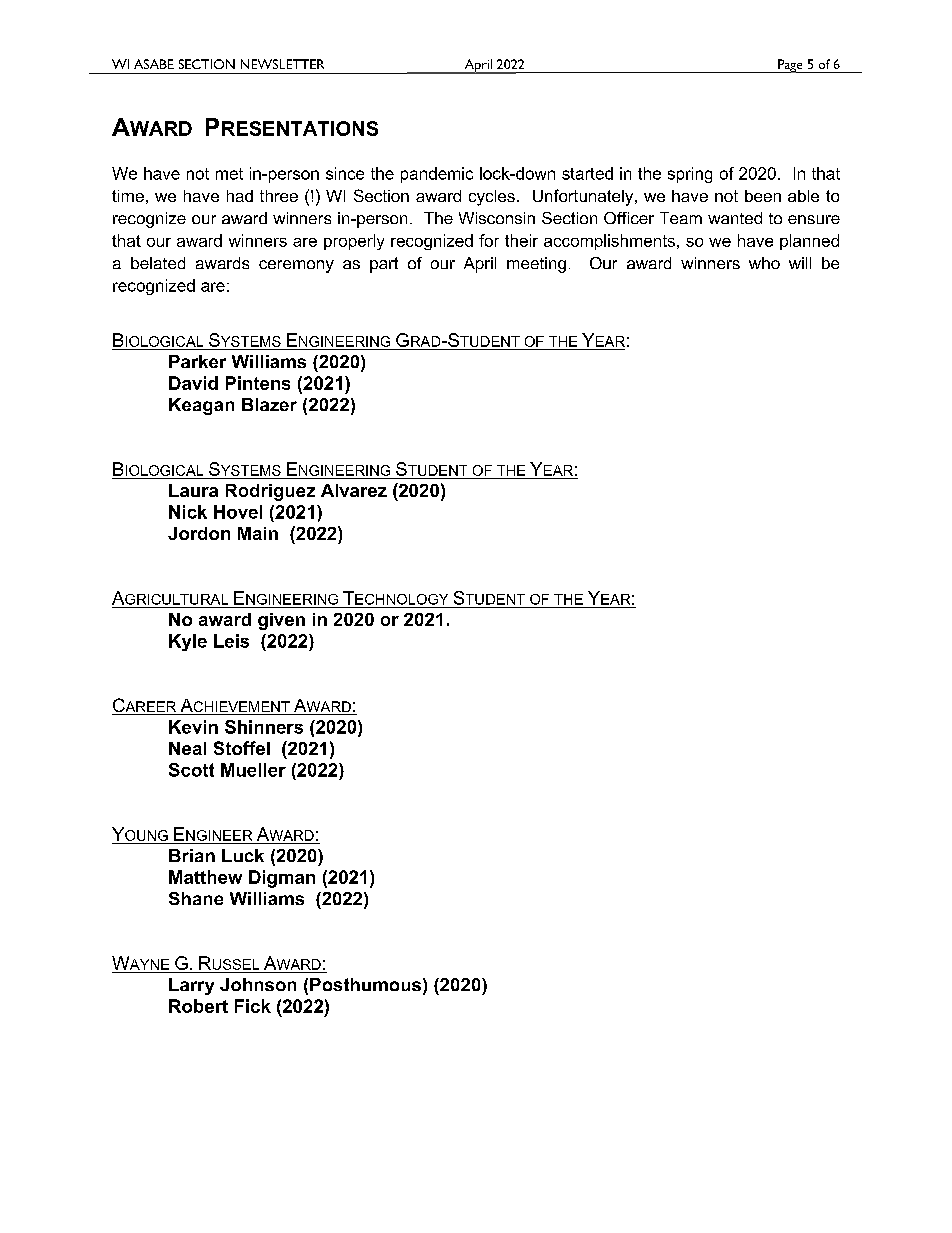 This screenshot has width=952, height=1233. Describe the element at coordinates (809, 242) in the screenshot. I see `planned` at that location.
